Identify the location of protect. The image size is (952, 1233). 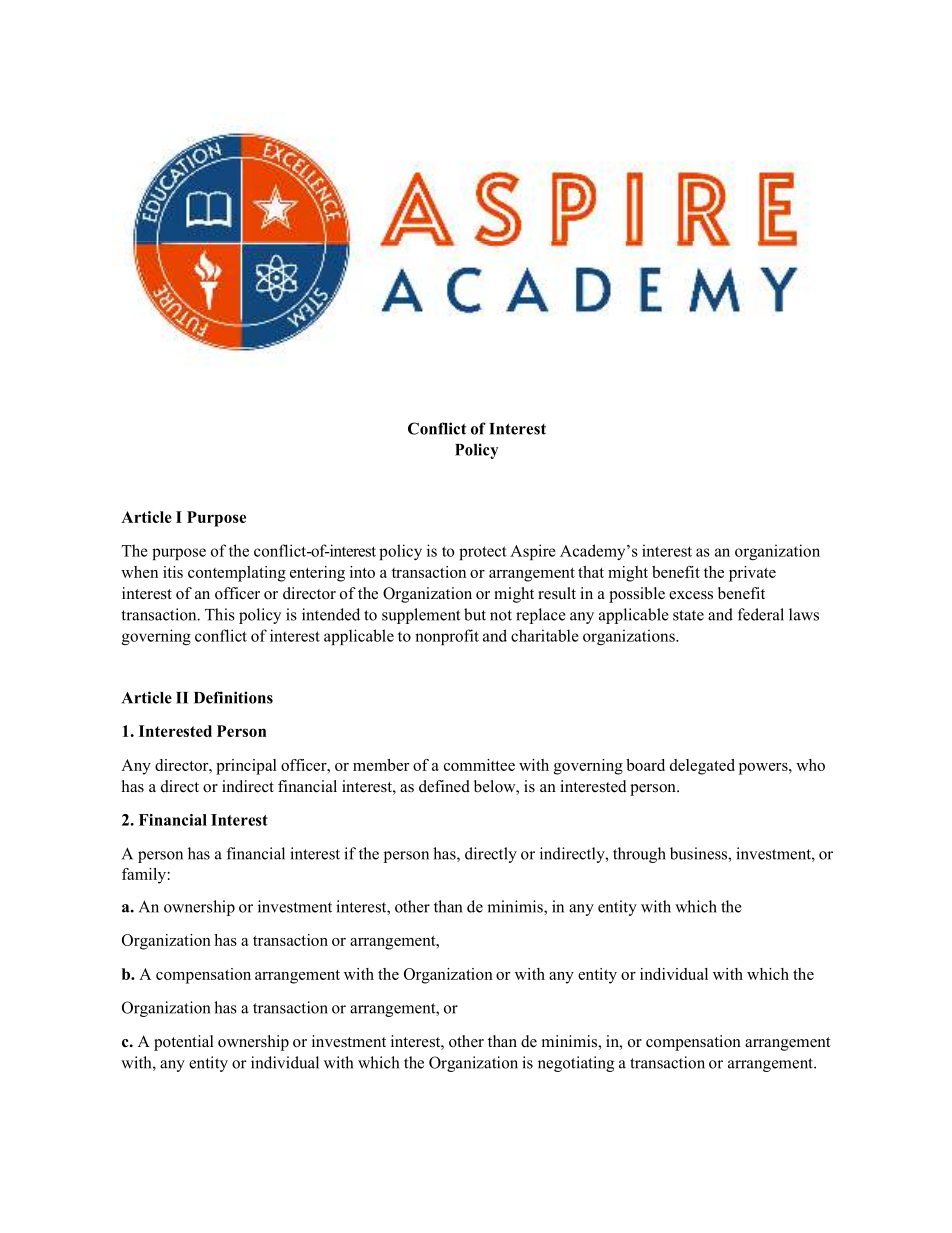
(483, 553).
